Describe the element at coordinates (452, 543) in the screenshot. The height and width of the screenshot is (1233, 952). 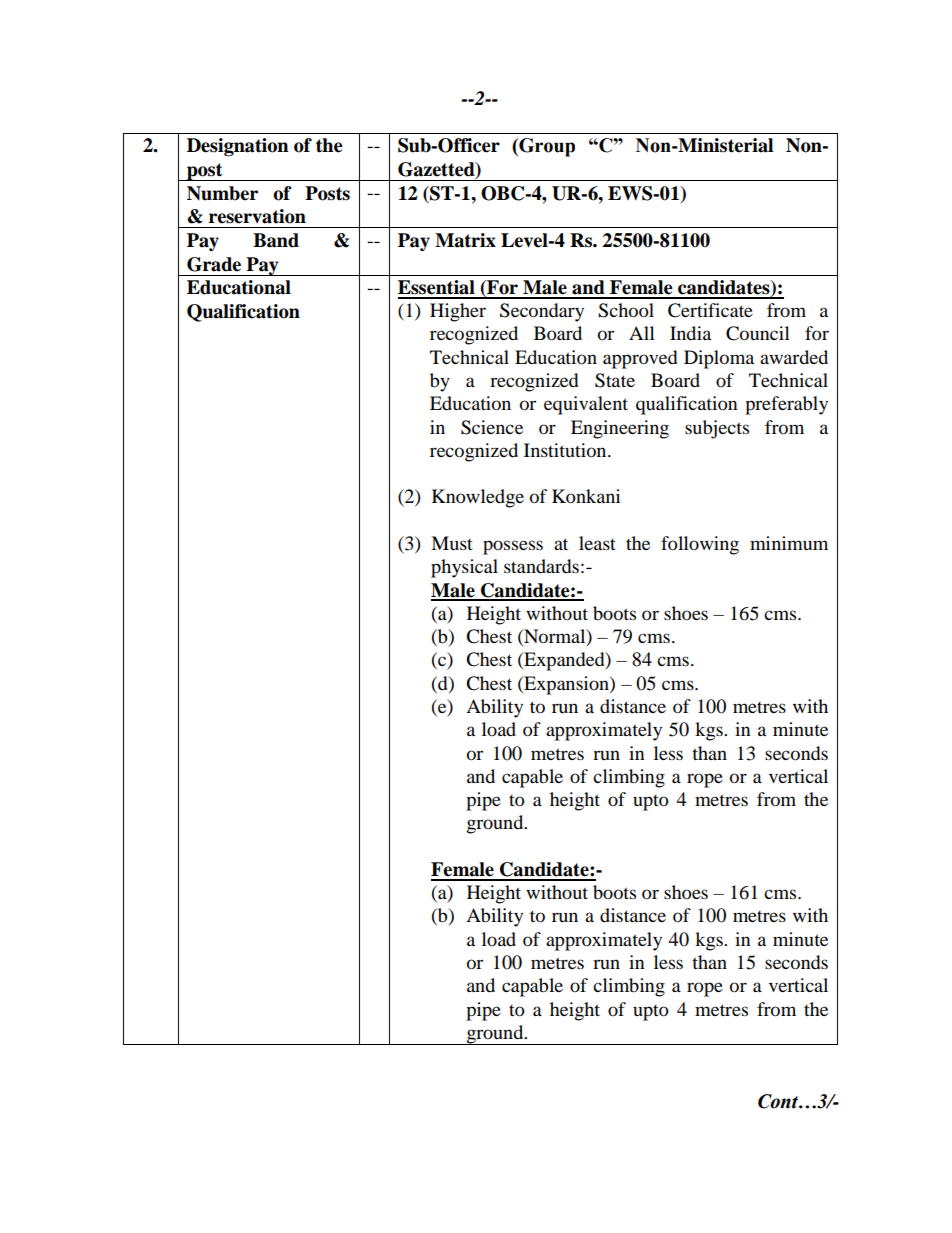
I see `Must` at that location.
